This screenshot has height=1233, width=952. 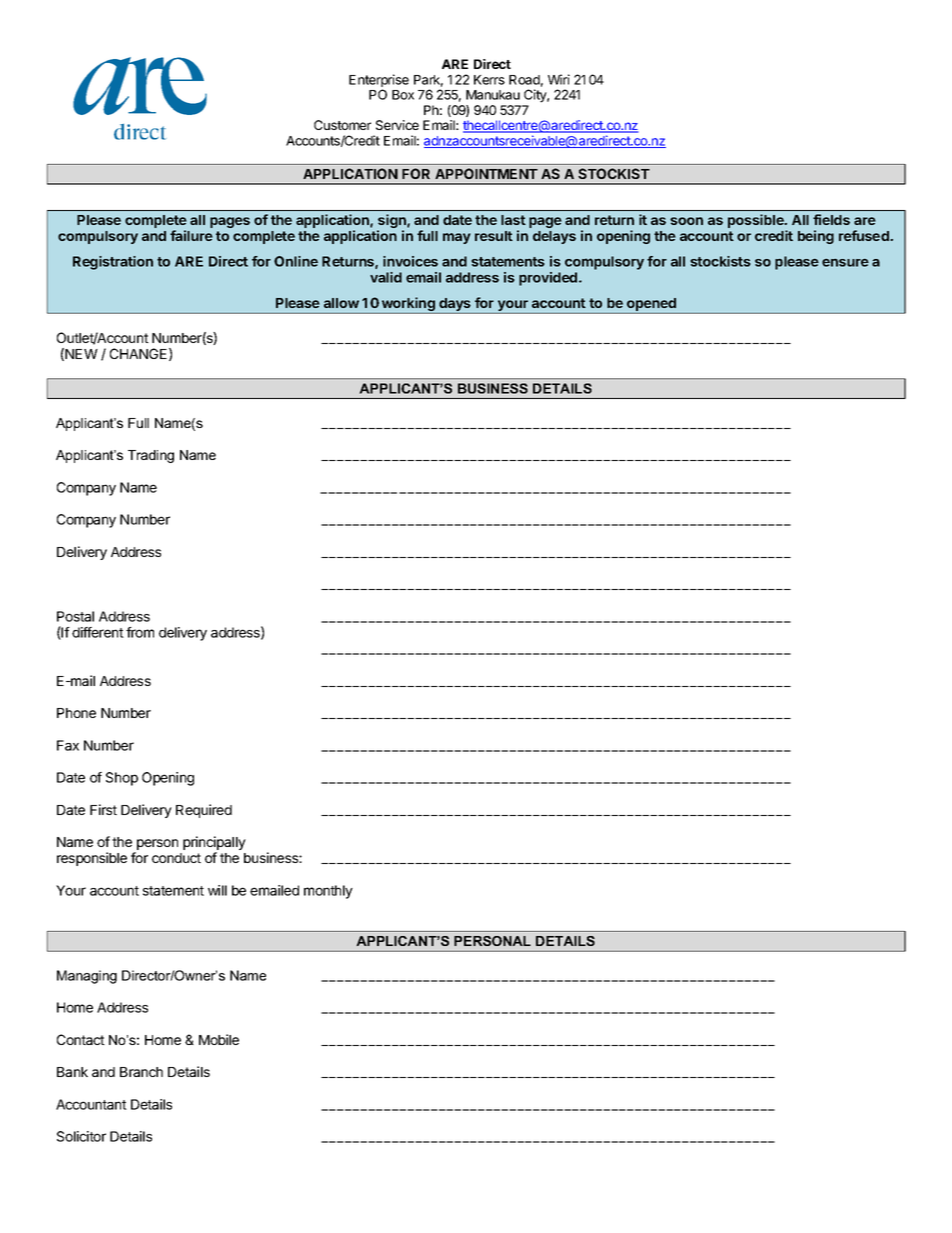 I want to click on principally, so click(x=214, y=844).
